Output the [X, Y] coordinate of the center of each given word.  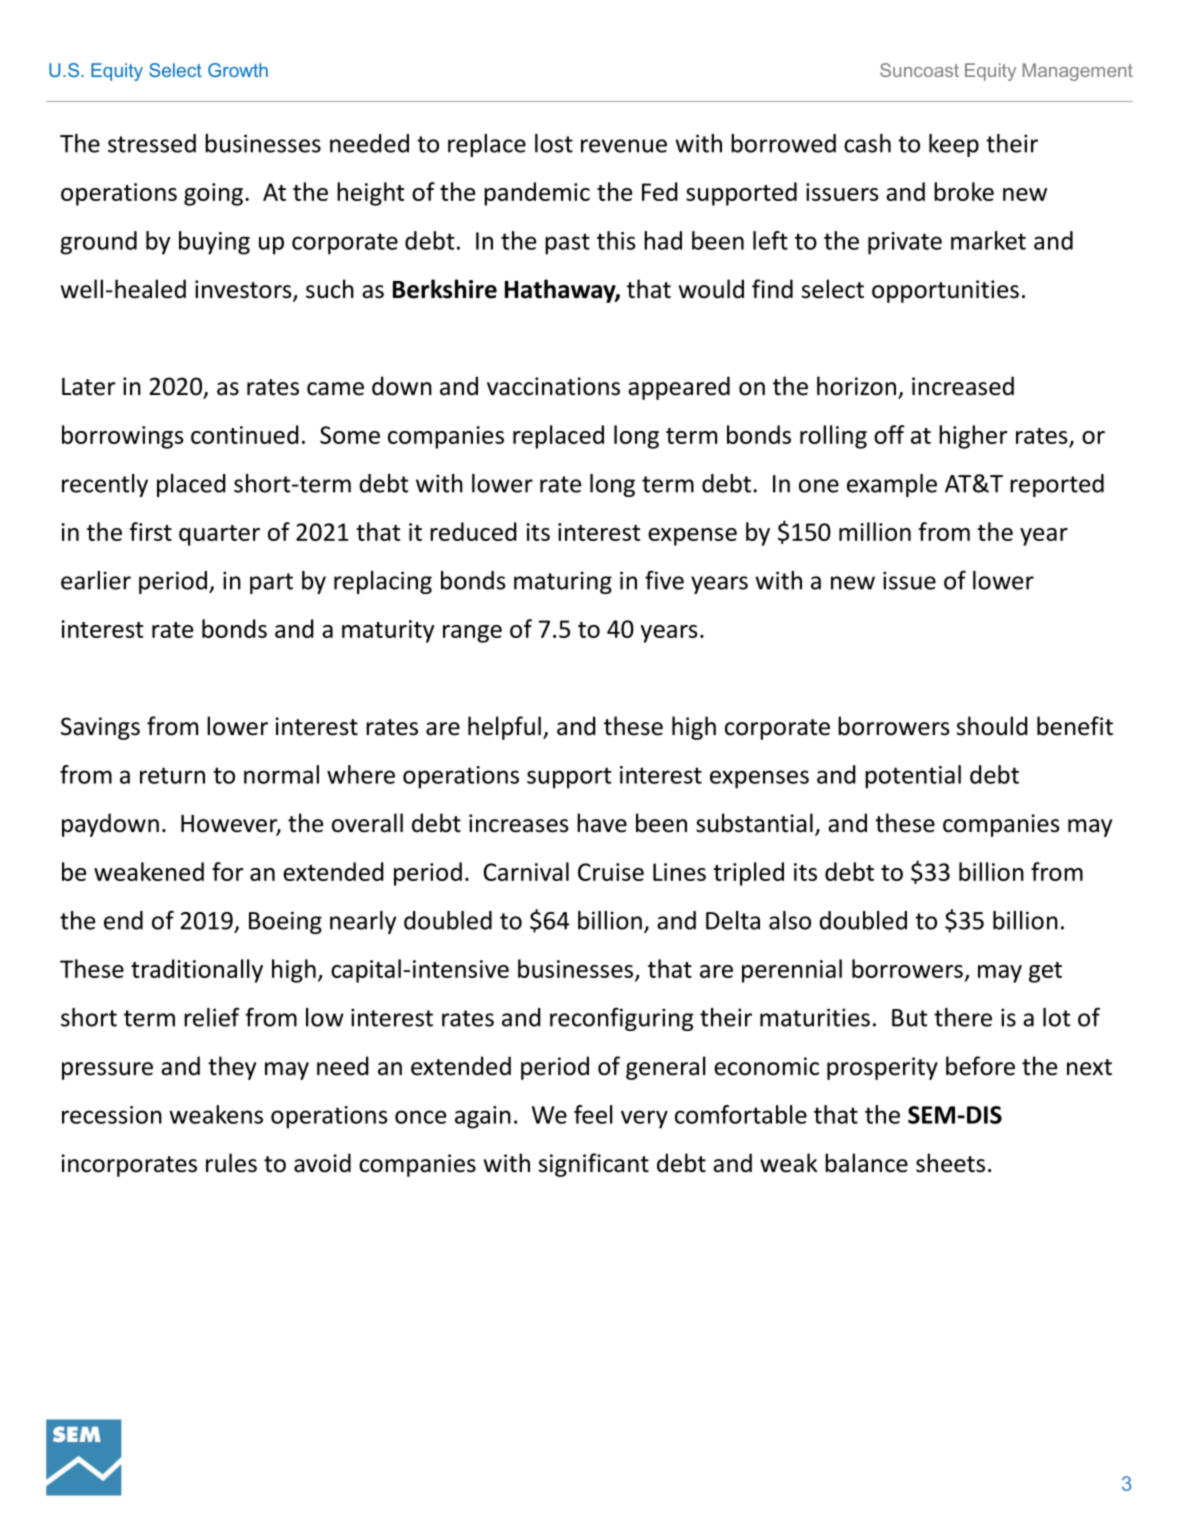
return [172, 775]
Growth [238, 70]
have [602, 823]
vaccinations [553, 386]
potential [913, 777]
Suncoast [919, 70]
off [889, 434]
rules [231, 1163]
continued [245, 434]
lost [554, 143]
